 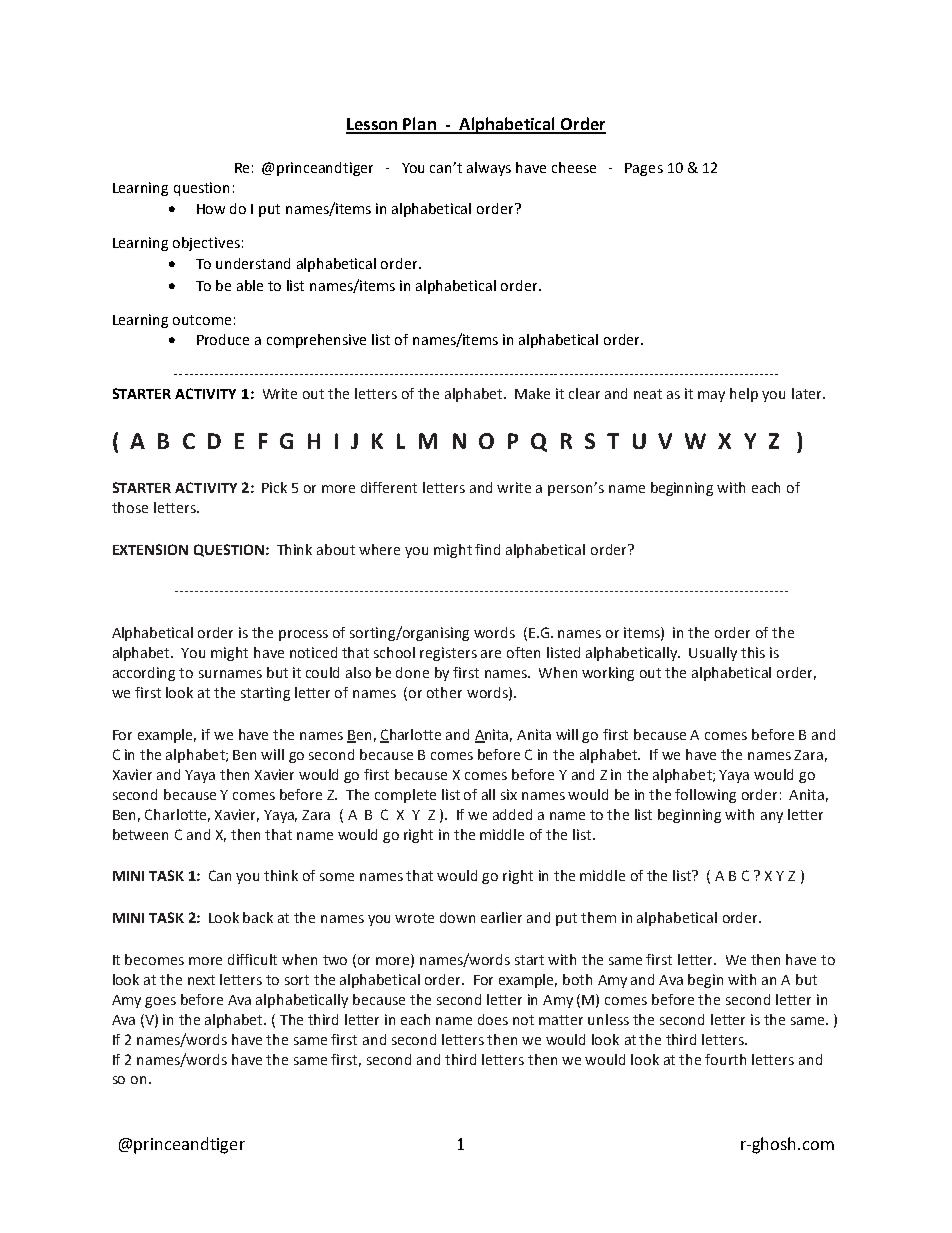 What do you see at coordinates (725, 1059) in the document?
I see `fourth` at bounding box center [725, 1059].
